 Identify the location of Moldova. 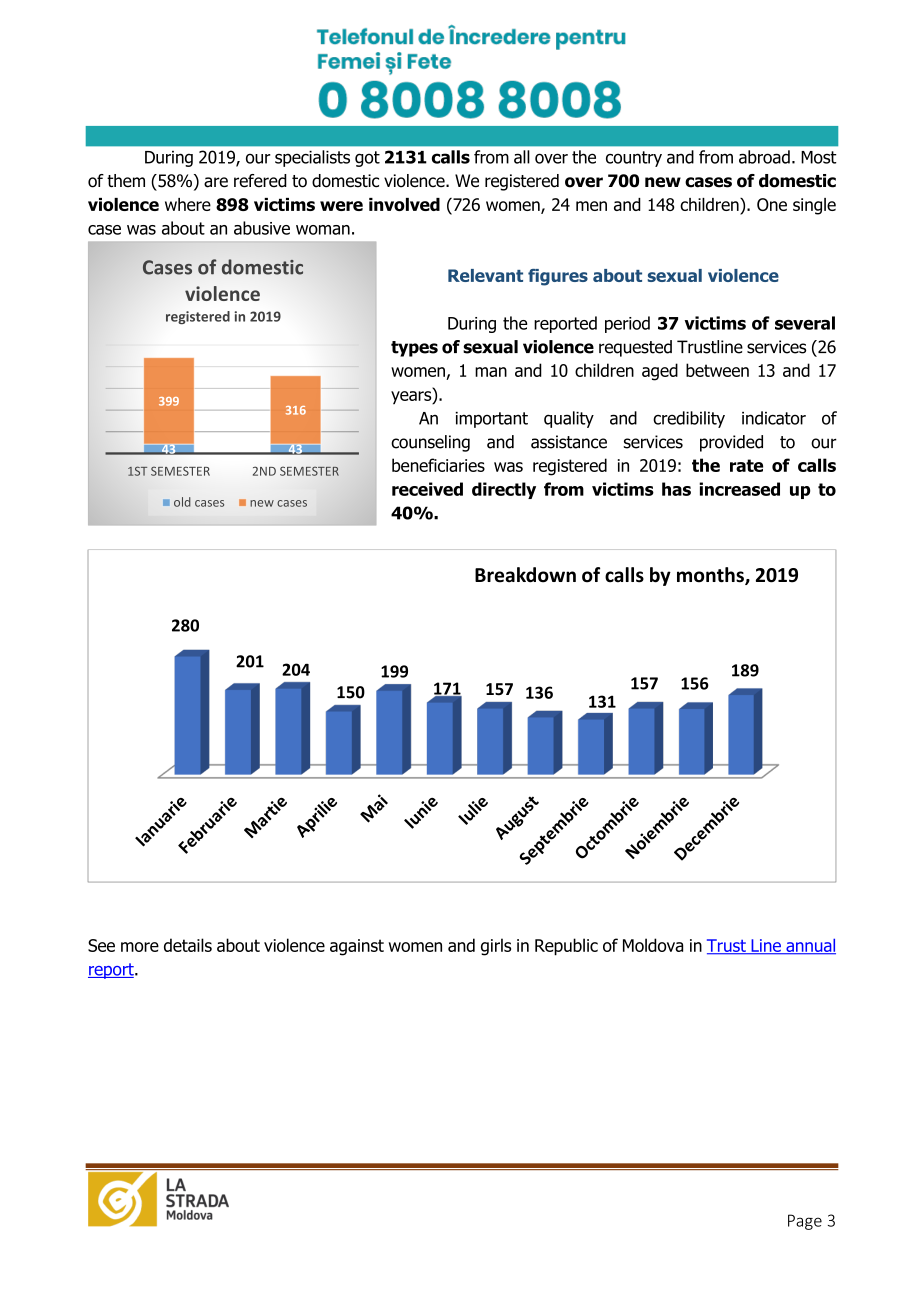
(653, 945).
